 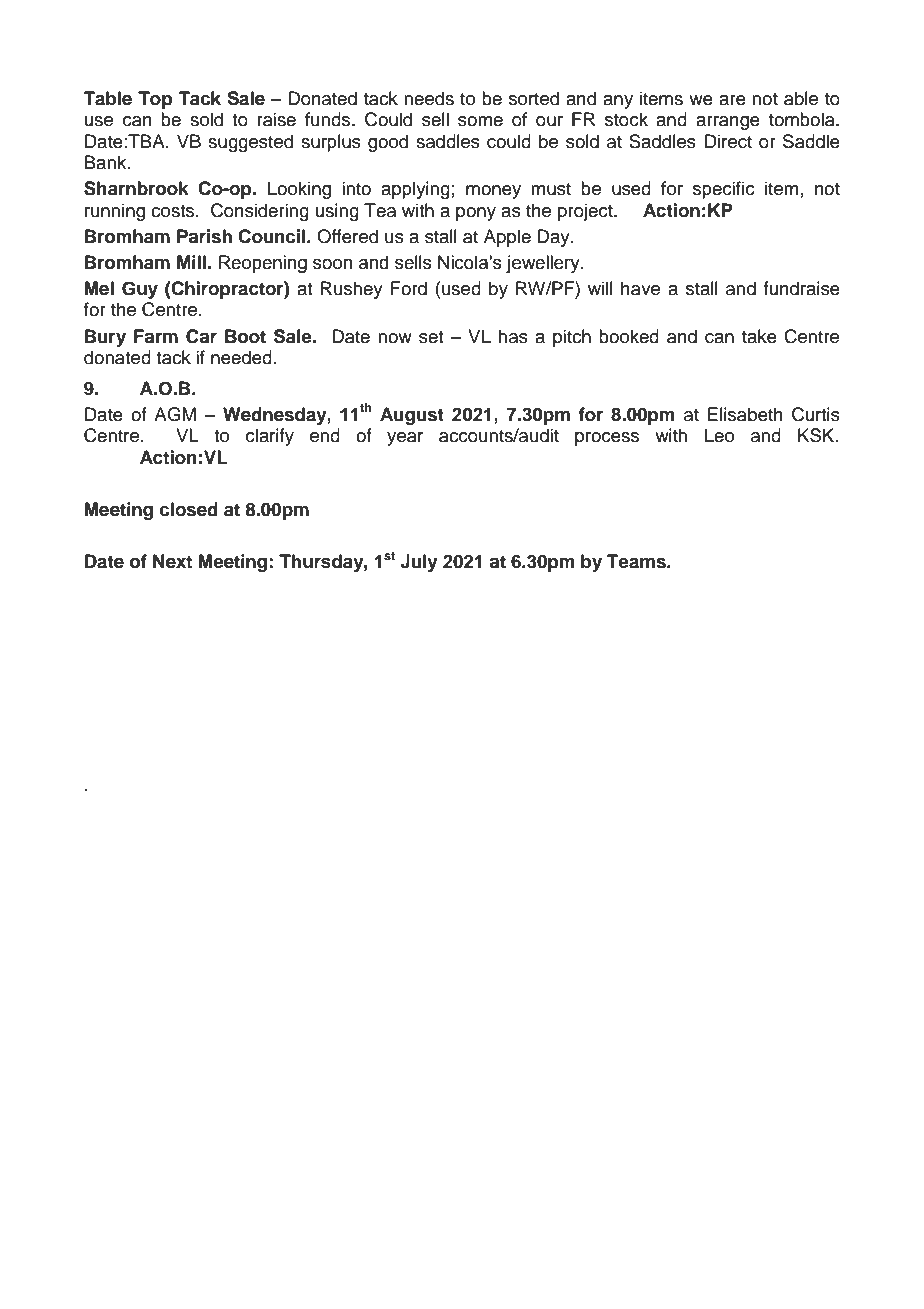 I want to click on Top, so click(x=155, y=100).
